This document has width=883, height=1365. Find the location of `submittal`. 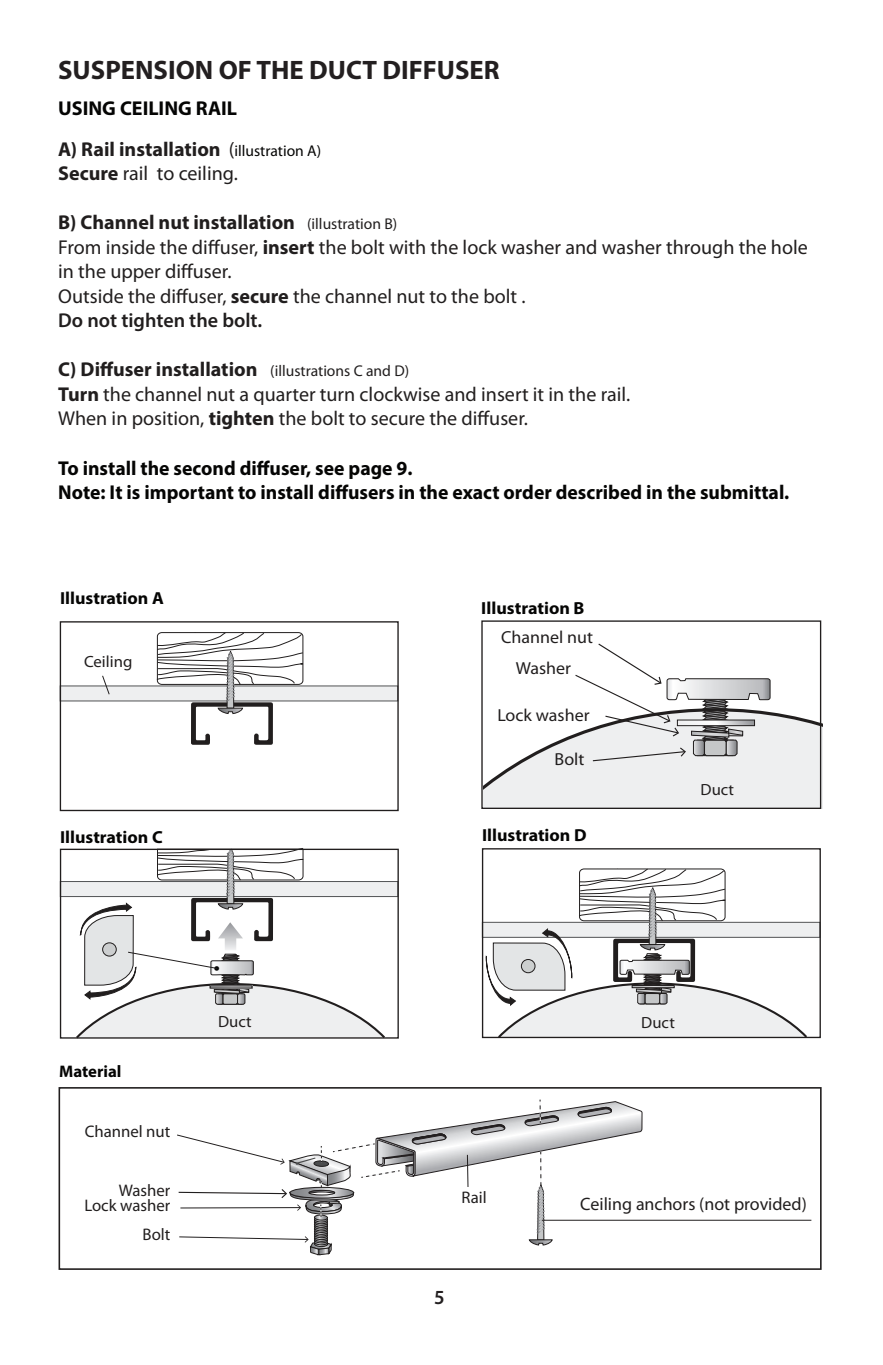

submittal is located at coordinates (743, 491).
